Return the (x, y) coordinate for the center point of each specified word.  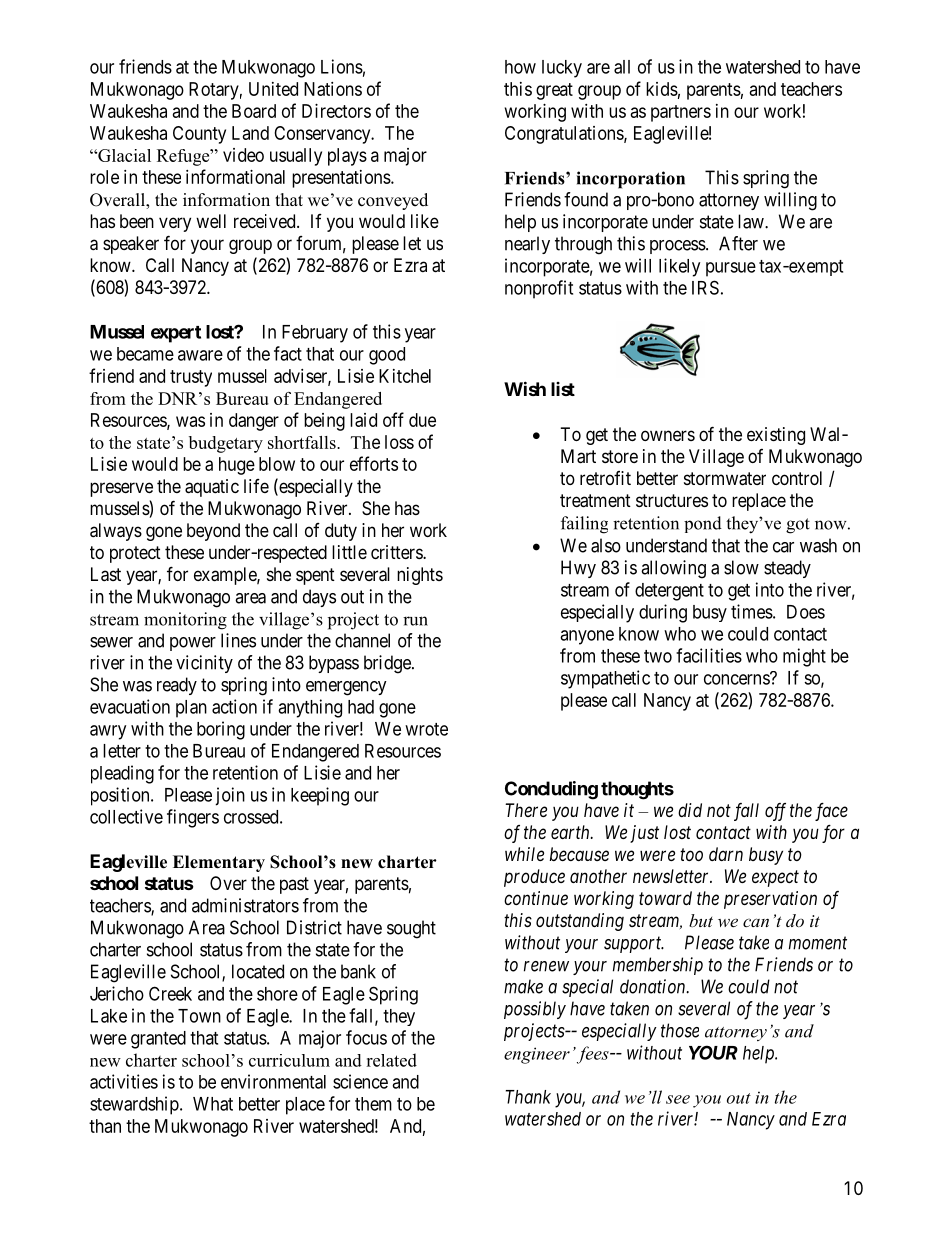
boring (221, 730)
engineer (537, 1055)
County (199, 135)
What (213, 1104)
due (422, 420)
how (520, 67)
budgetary (226, 444)
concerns (737, 679)
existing (776, 436)
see (678, 1099)
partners (681, 113)
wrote (426, 729)
